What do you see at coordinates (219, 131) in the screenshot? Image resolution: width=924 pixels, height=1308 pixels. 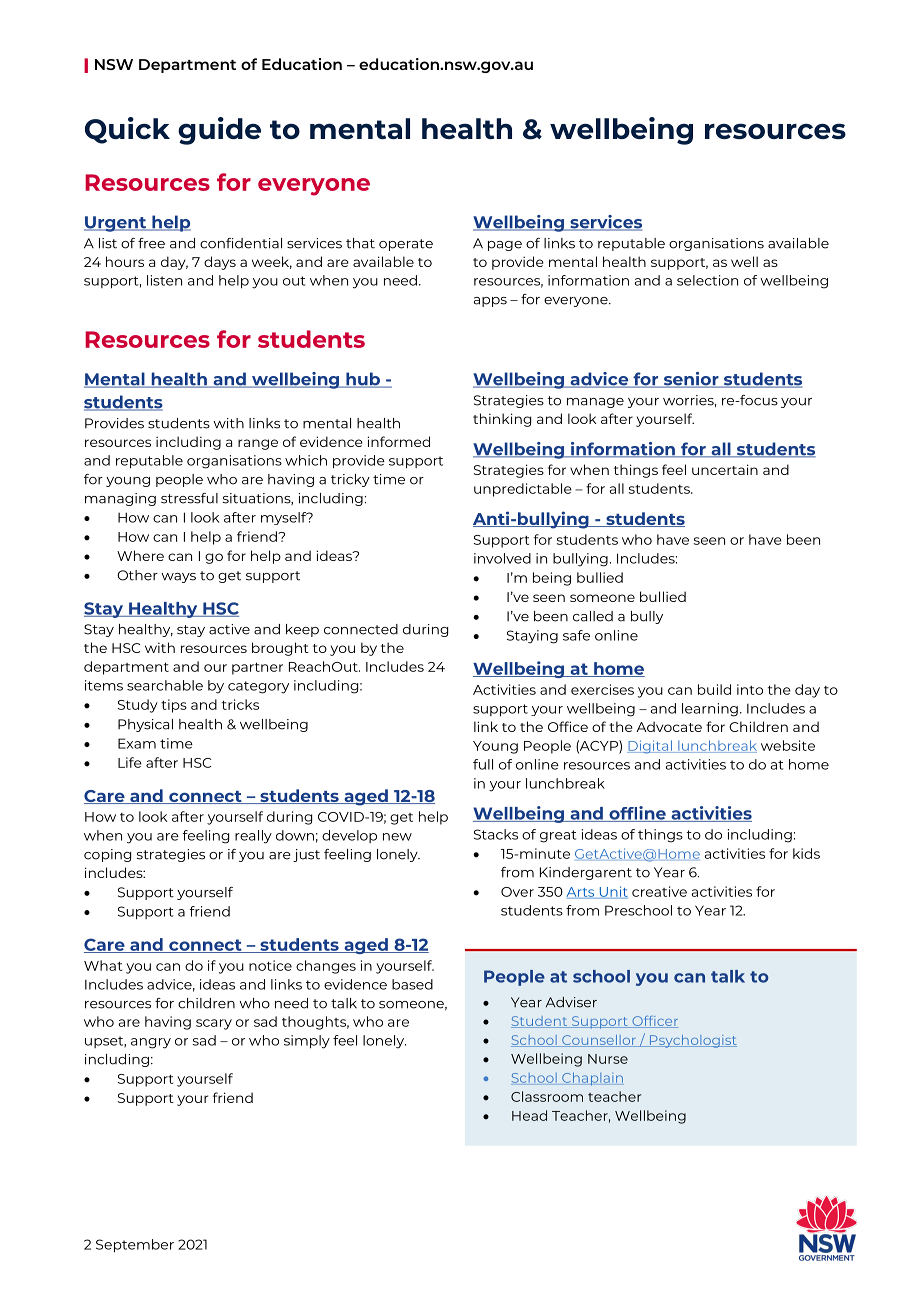 I see `guide` at bounding box center [219, 131].
